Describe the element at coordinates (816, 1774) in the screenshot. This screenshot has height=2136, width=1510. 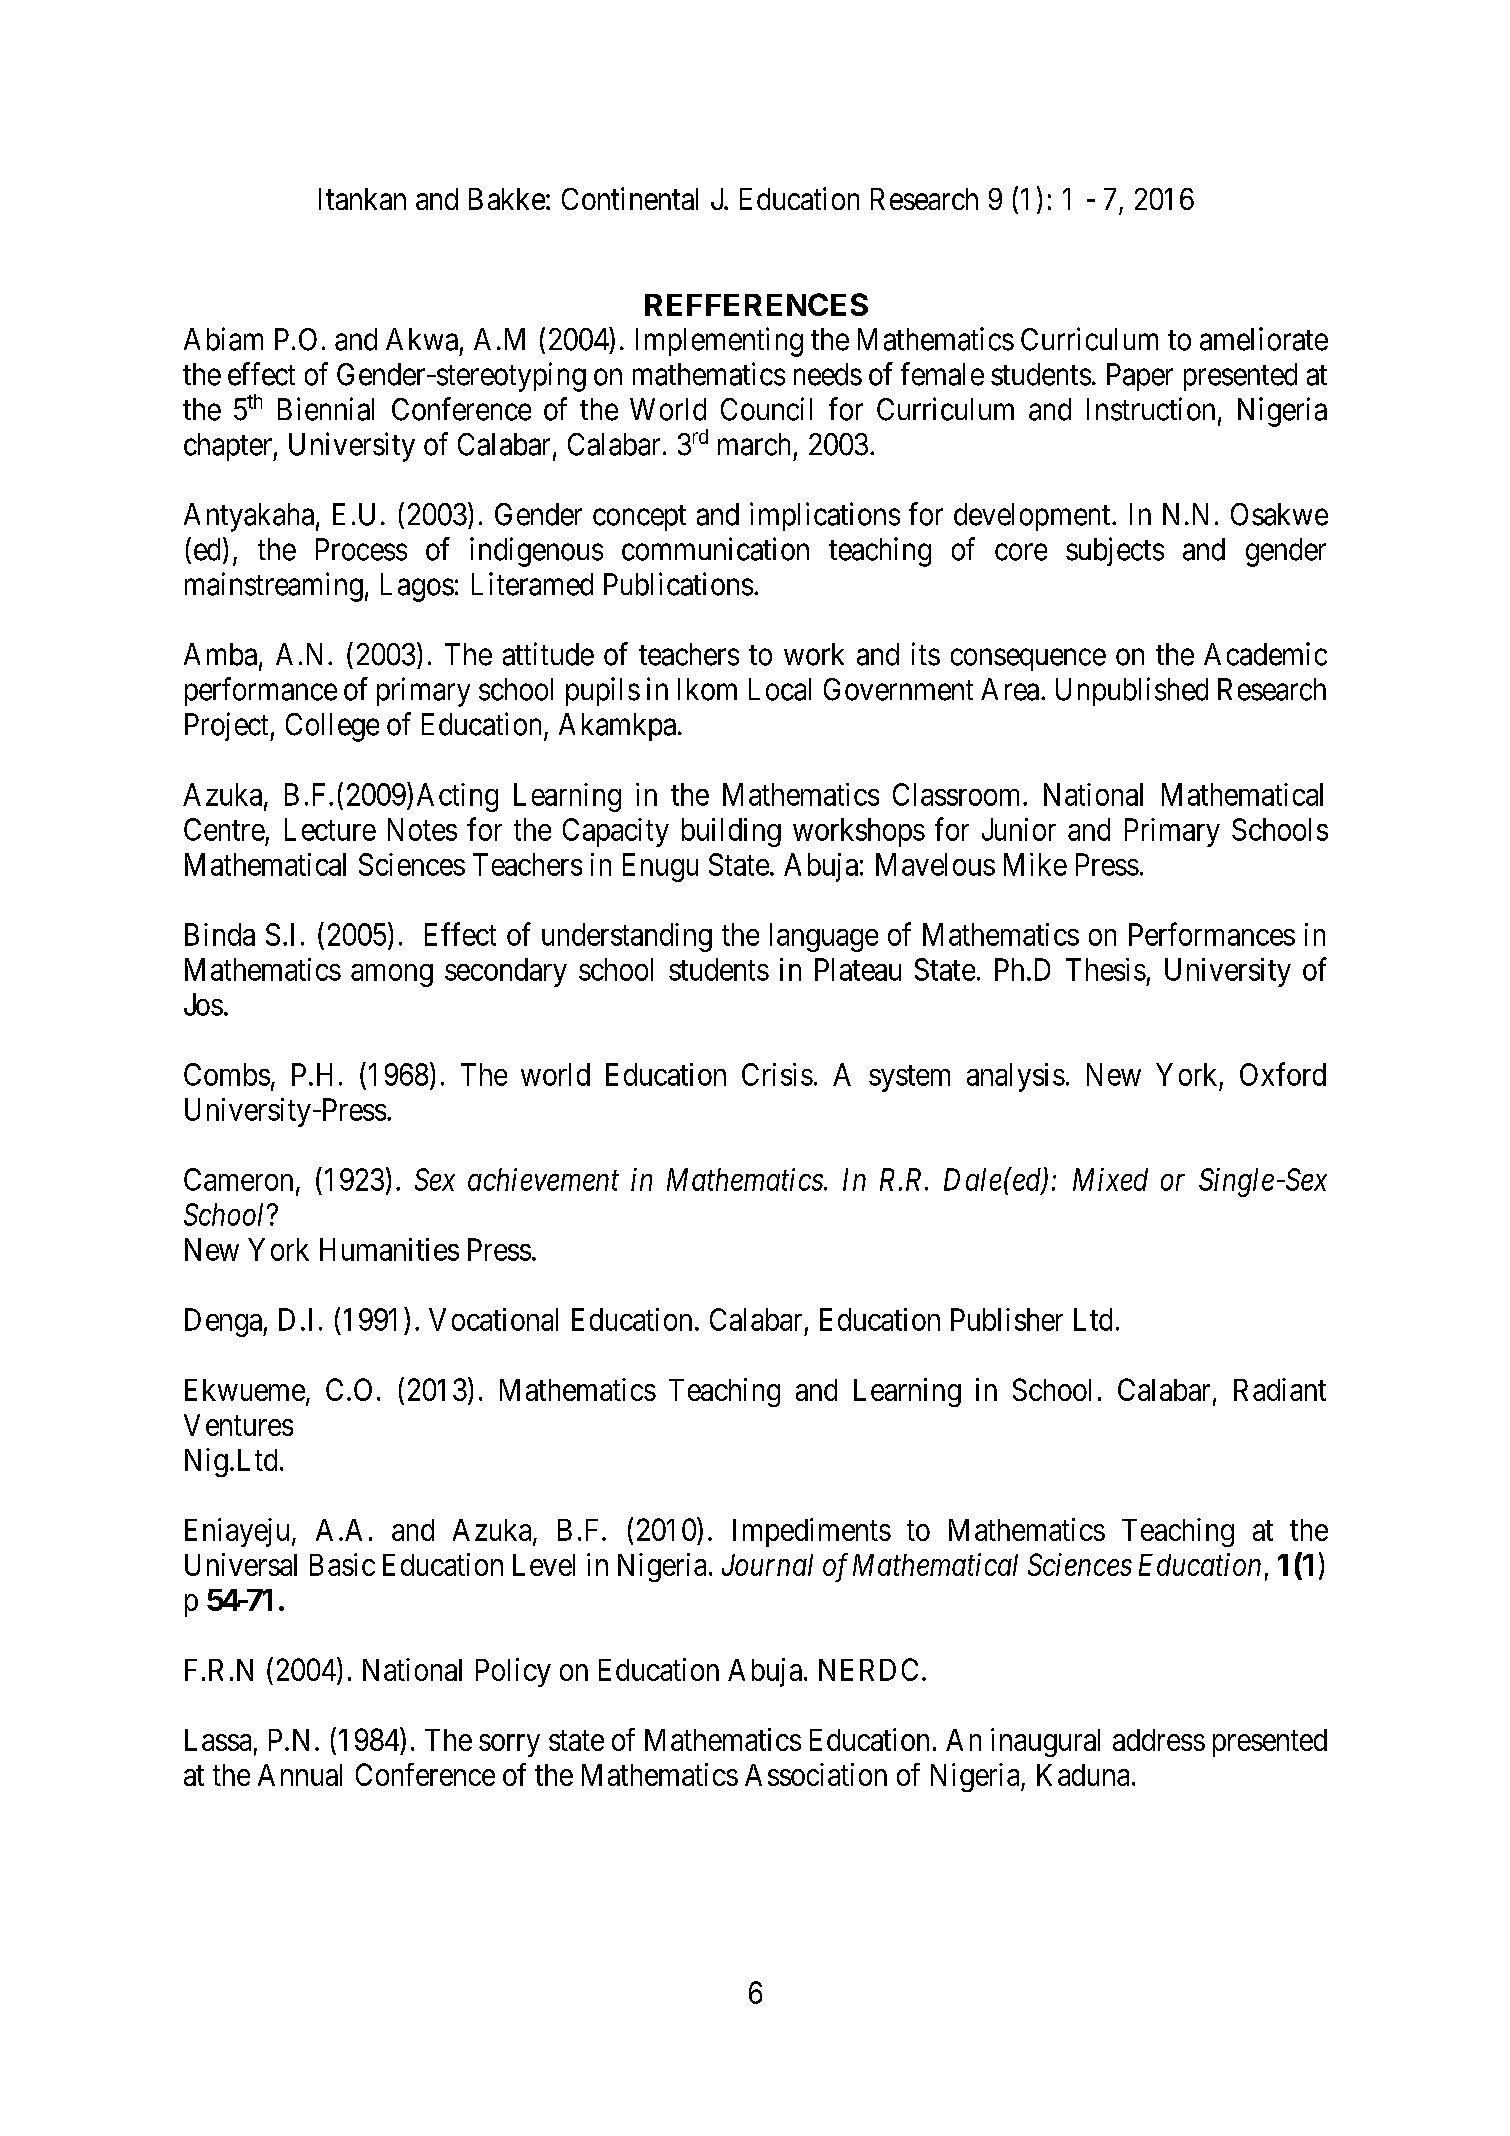
I see `Association` at that location.
